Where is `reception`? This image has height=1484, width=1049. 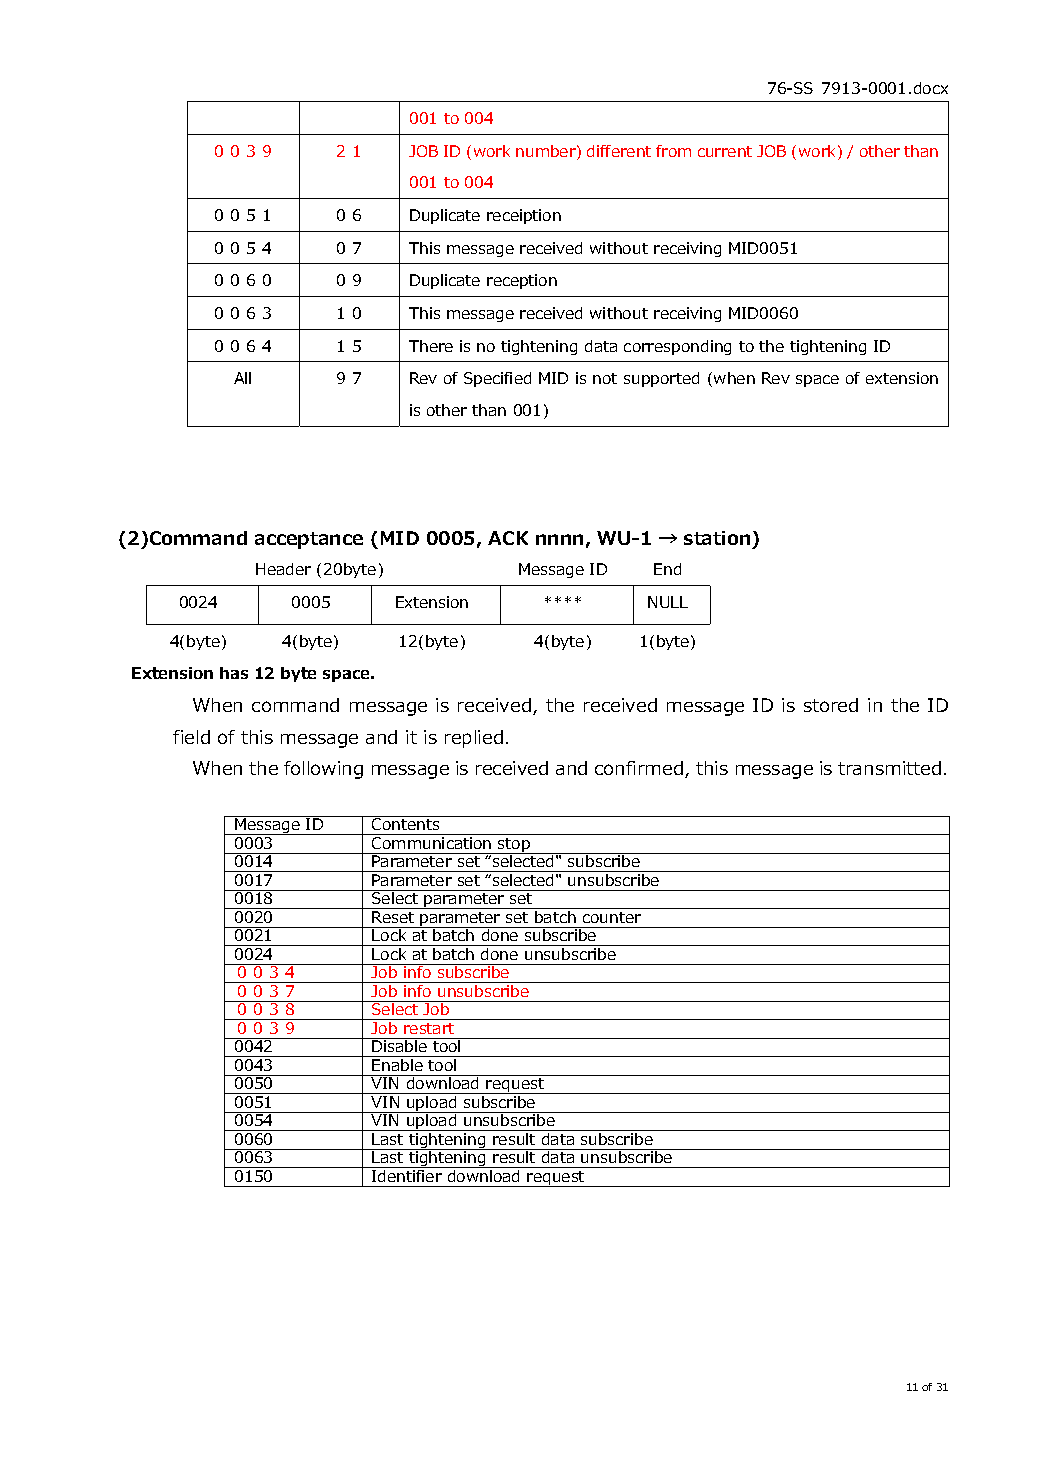
reception is located at coordinates (522, 281).
